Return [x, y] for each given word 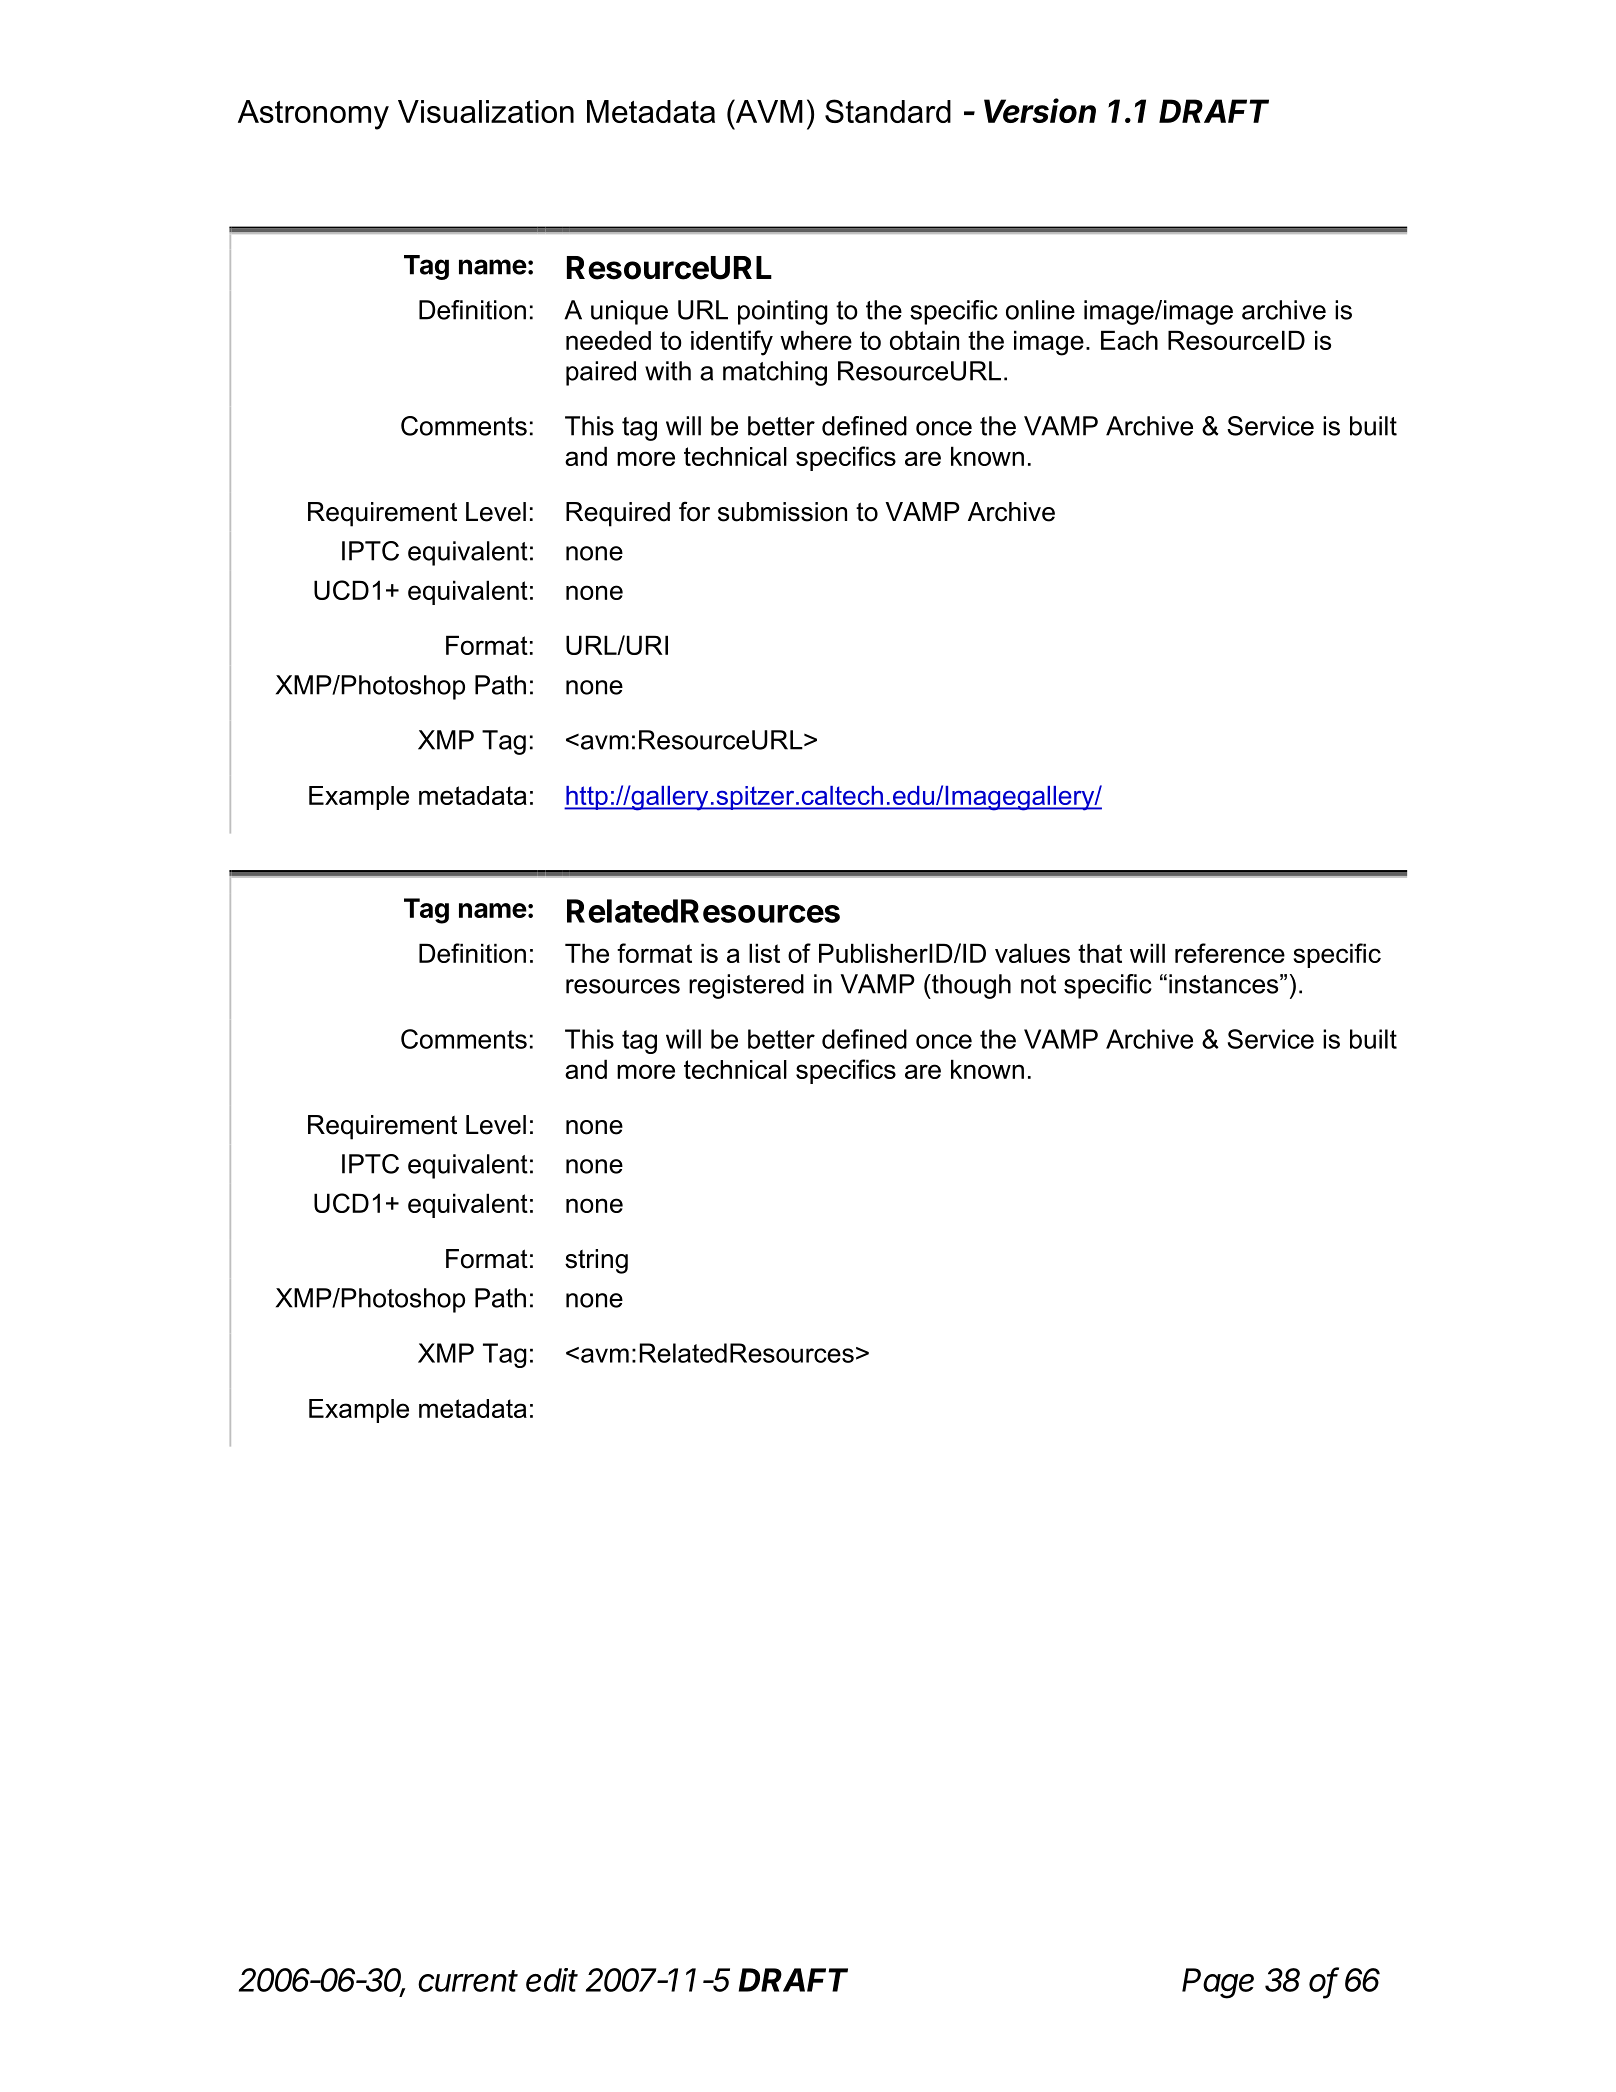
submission [782, 512]
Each [1129, 340]
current [468, 1981]
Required [618, 514]
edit [552, 1980]
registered [746, 986]
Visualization [486, 111]
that [1100, 953]
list [764, 953]
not [1038, 984]
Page [1218, 1983]
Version [1040, 110]
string [596, 1261]
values [1032, 953]
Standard [888, 111]
